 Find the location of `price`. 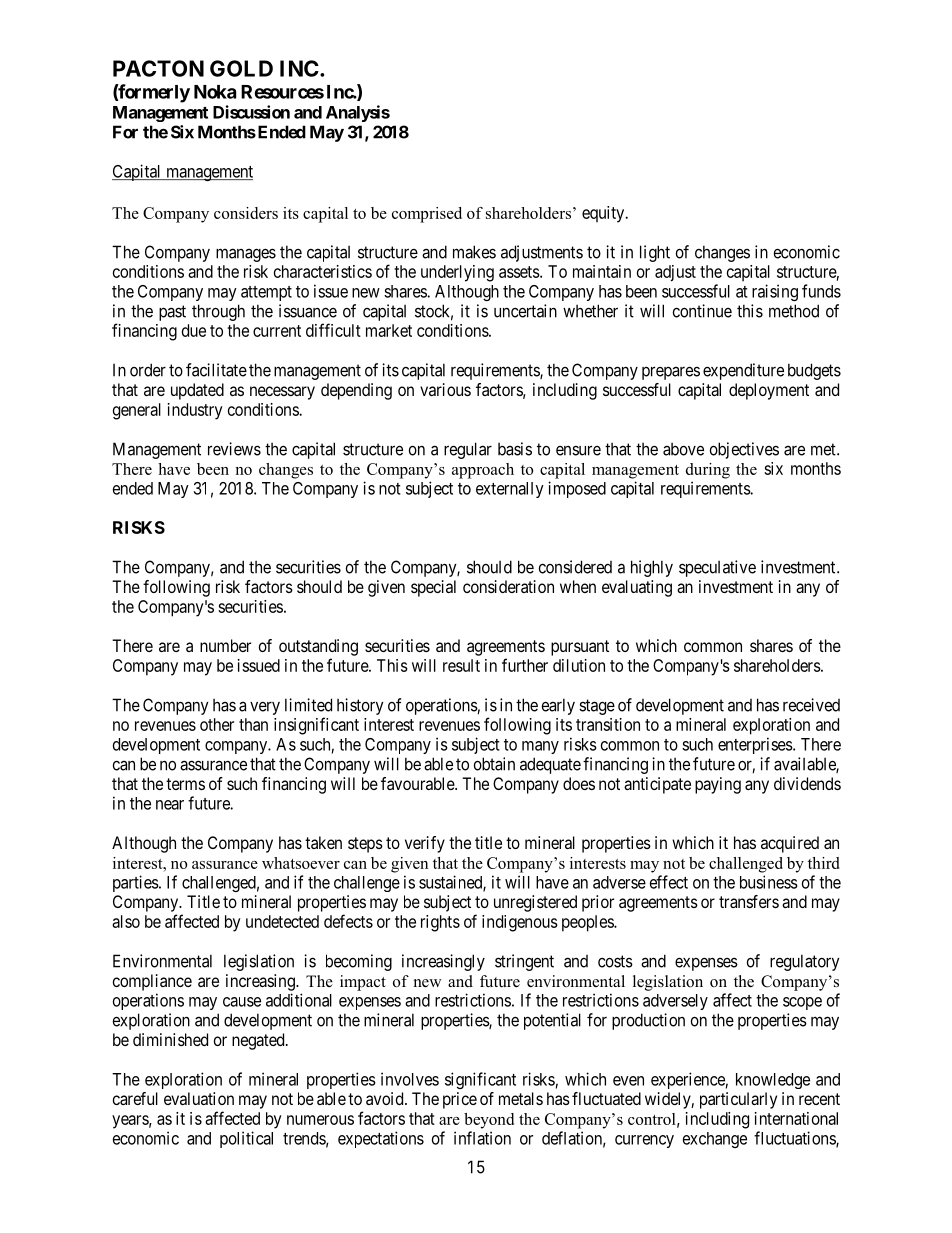

price is located at coordinates (460, 1100).
